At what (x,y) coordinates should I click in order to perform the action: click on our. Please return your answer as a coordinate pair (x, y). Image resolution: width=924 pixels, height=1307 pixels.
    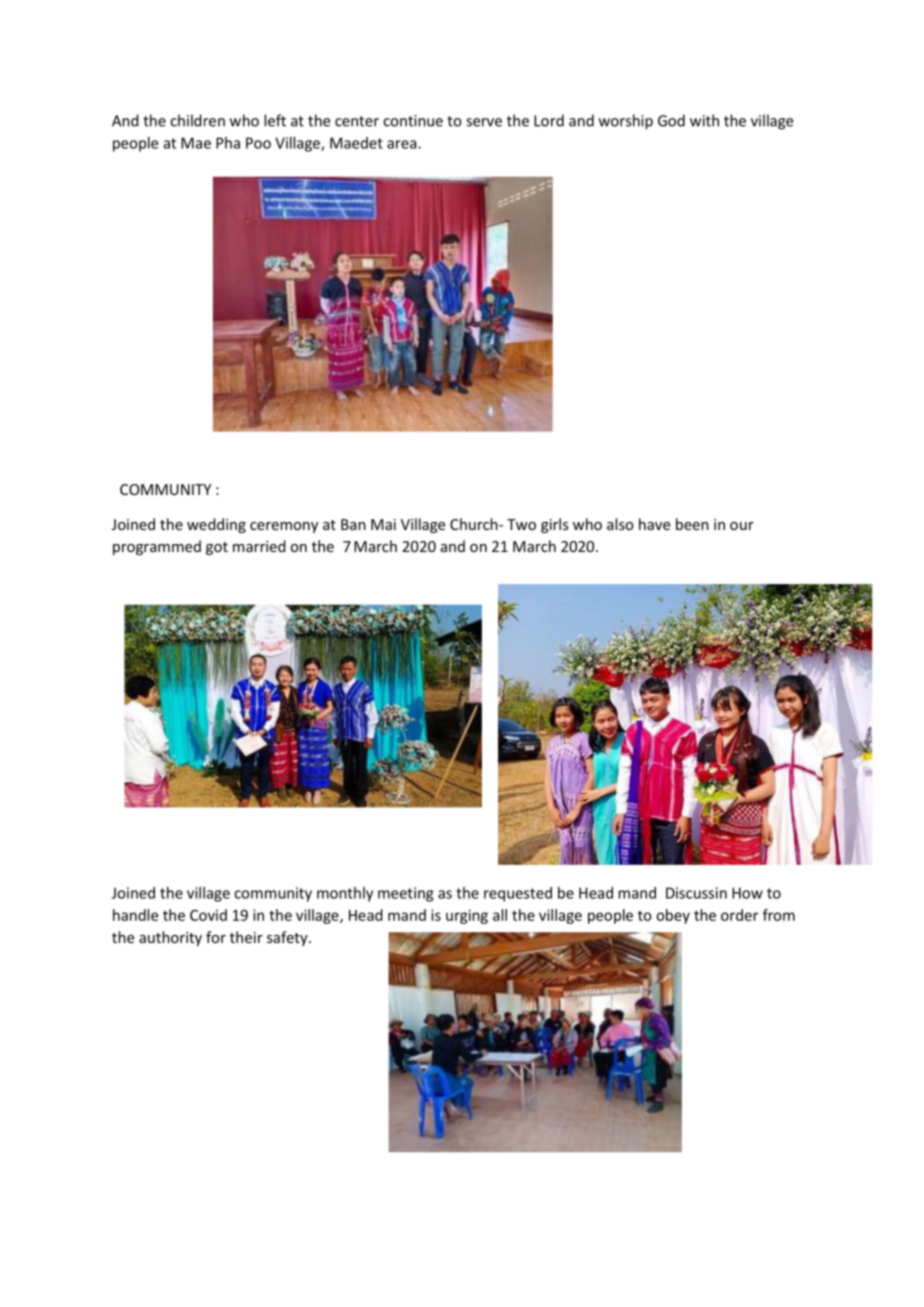
    Looking at the image, I should click on (742, 526).
